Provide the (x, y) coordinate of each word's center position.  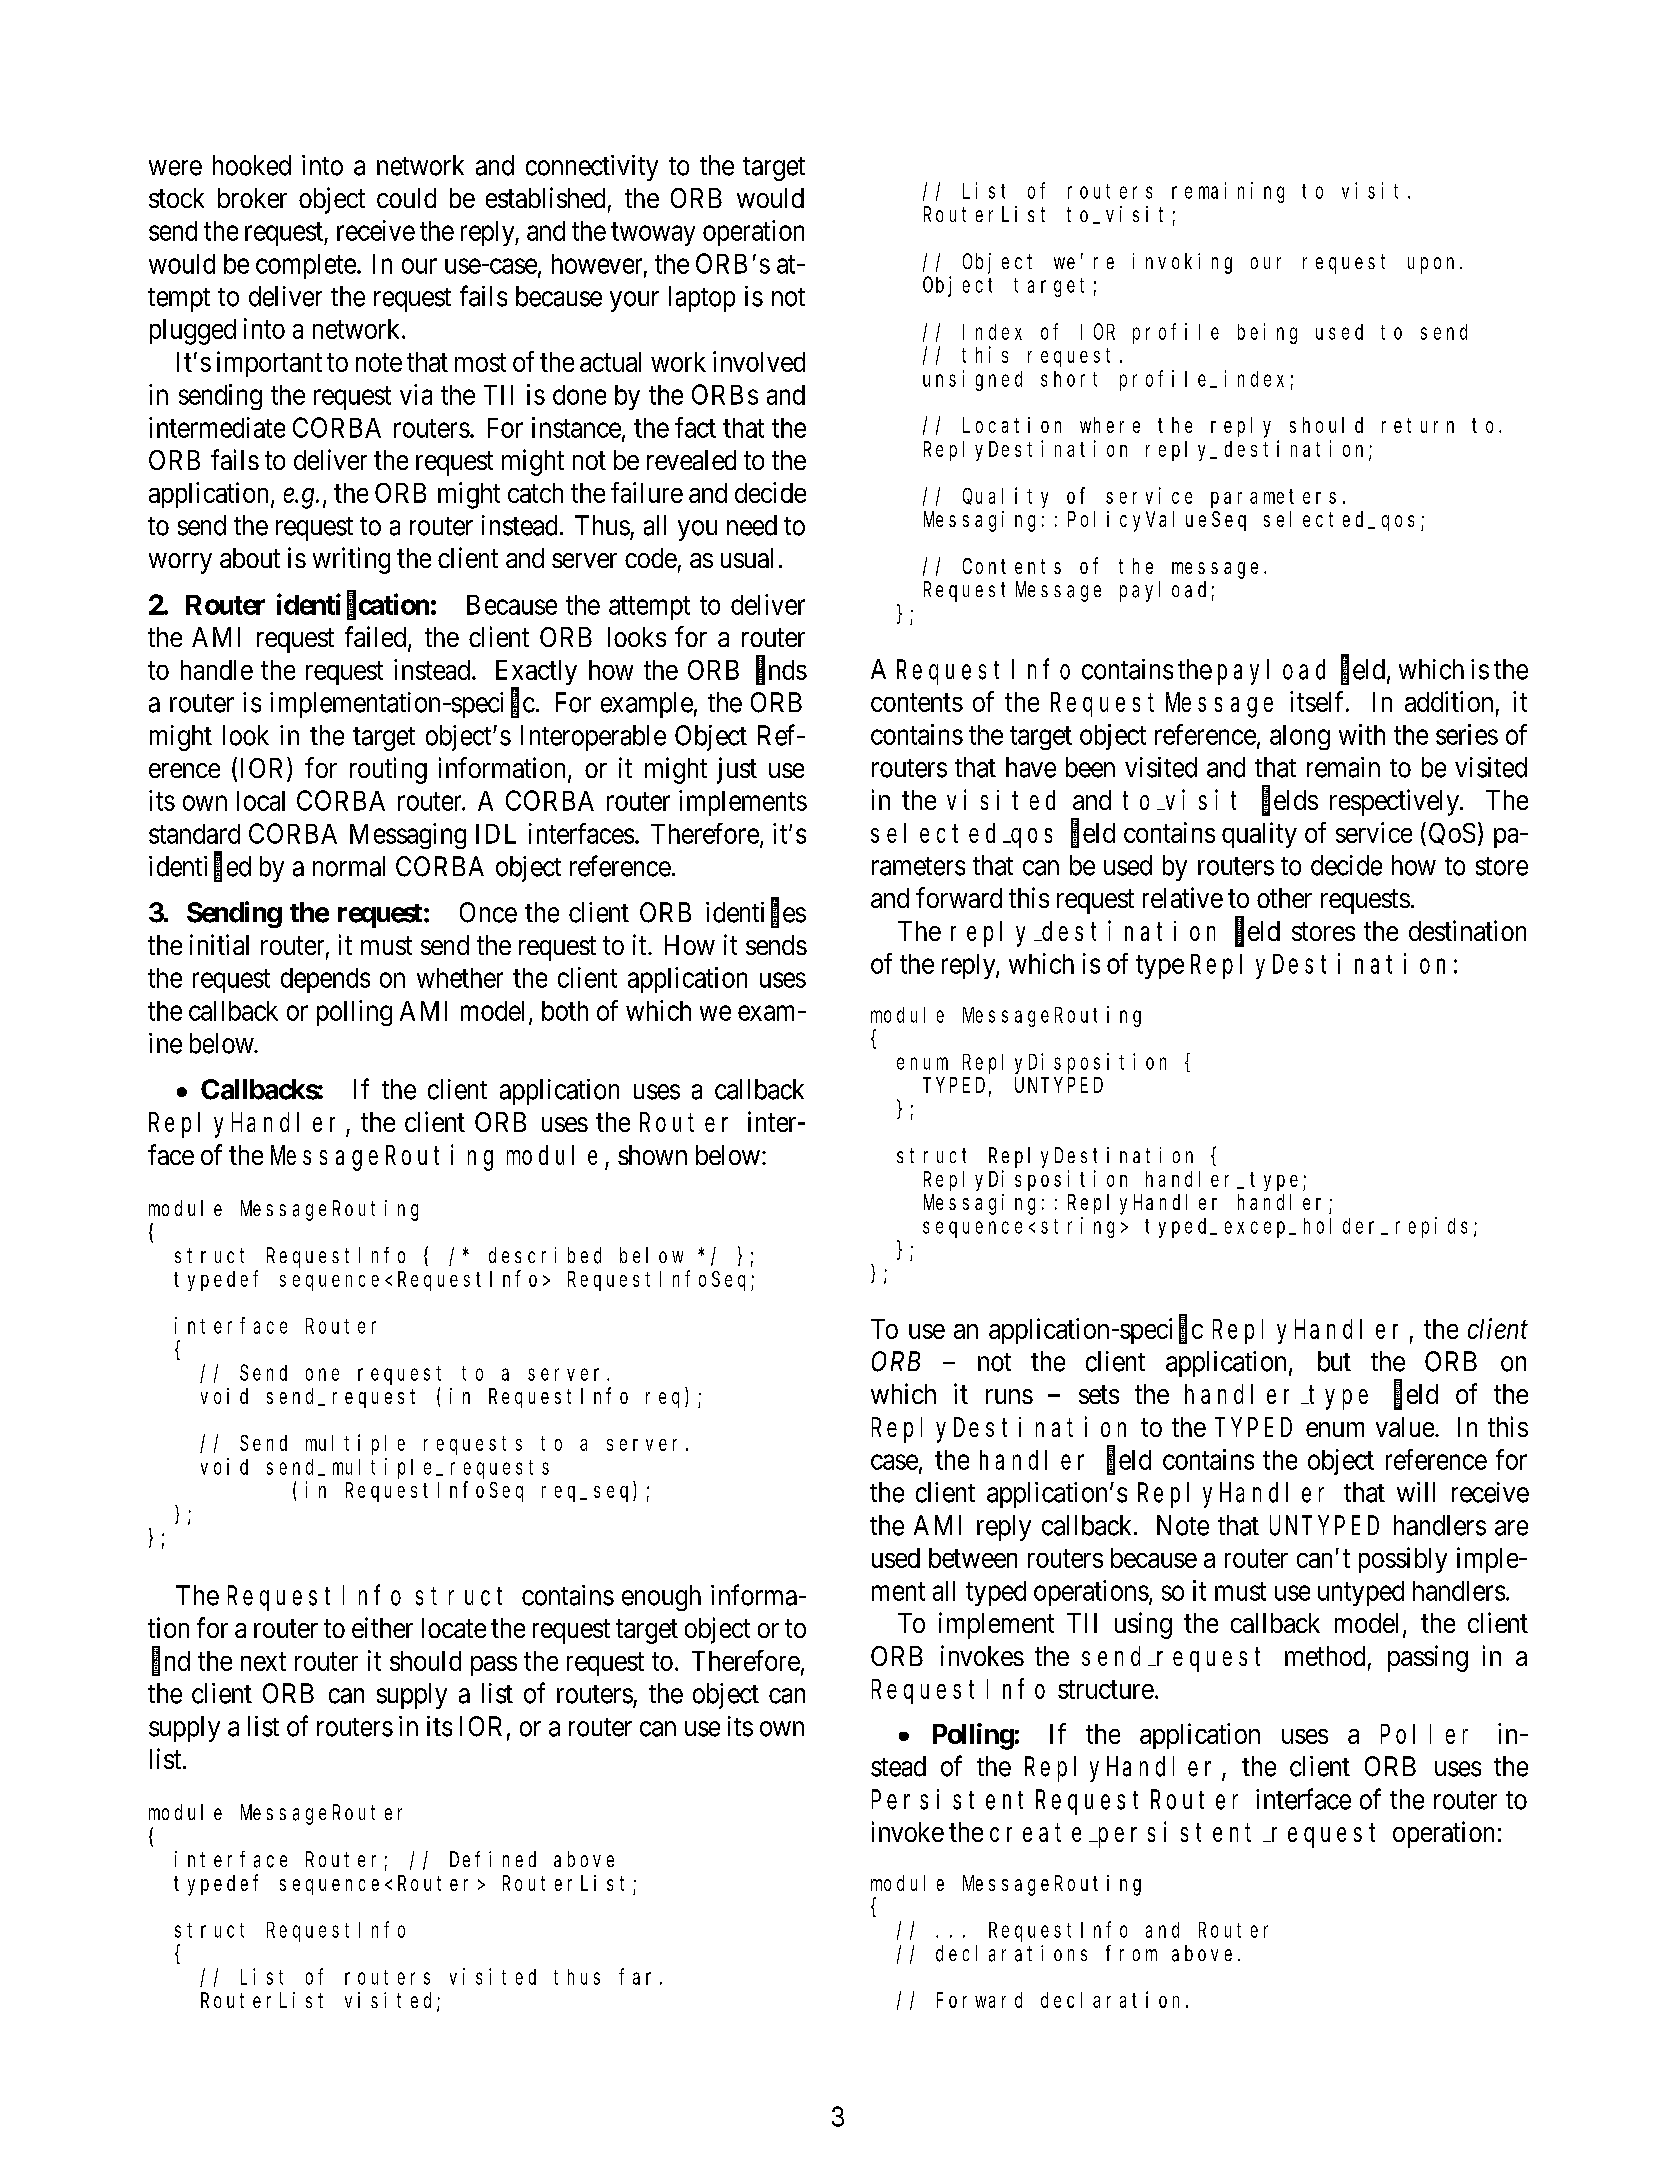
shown (652, 1155)
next (263, 1662)
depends (325, 980)
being (1267, 333)
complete (306, 266)
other (1284, 898)
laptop (702, 299)
